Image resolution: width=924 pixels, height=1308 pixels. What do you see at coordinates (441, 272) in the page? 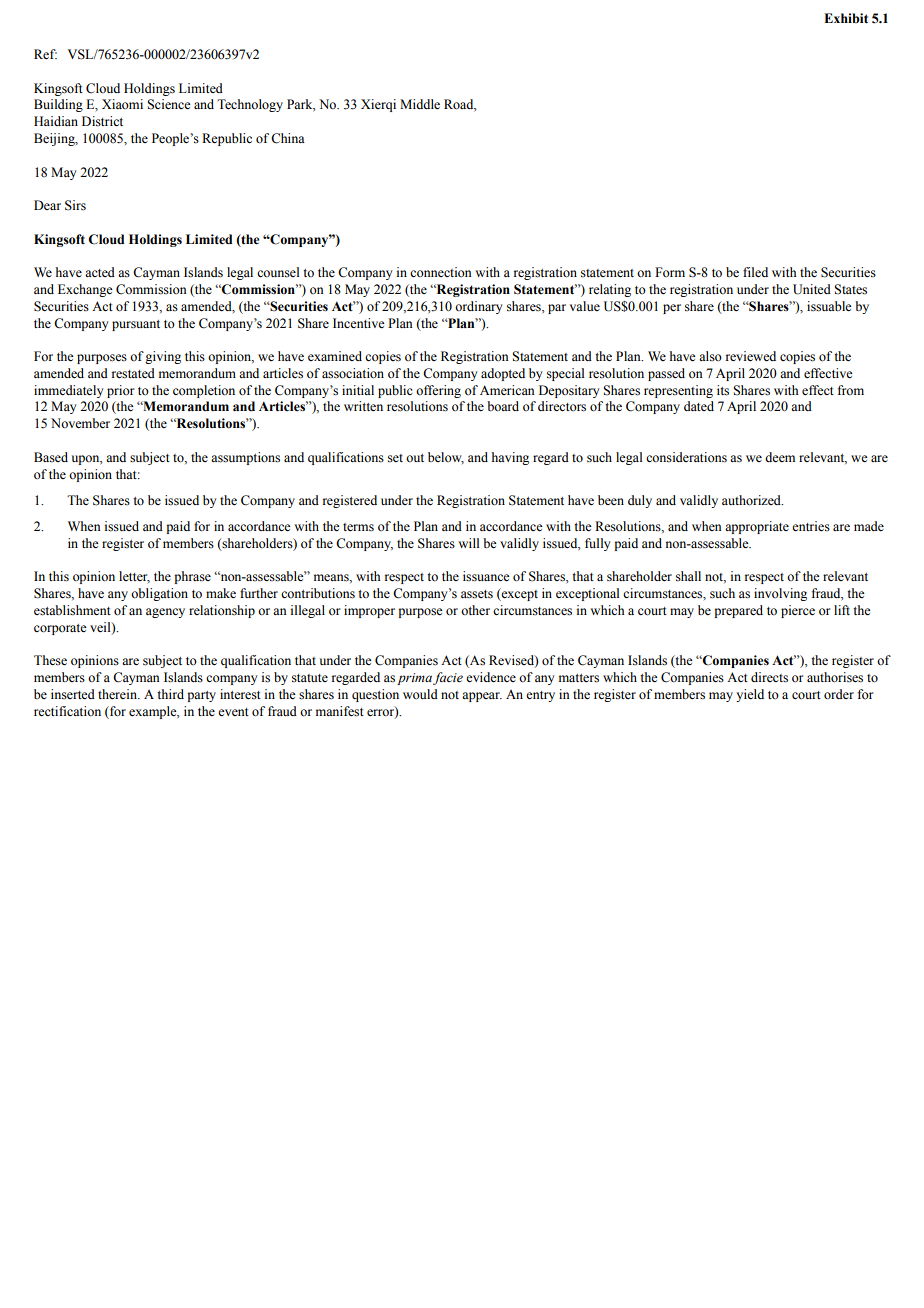
I see `connection` at bounding box center [441, 272].
